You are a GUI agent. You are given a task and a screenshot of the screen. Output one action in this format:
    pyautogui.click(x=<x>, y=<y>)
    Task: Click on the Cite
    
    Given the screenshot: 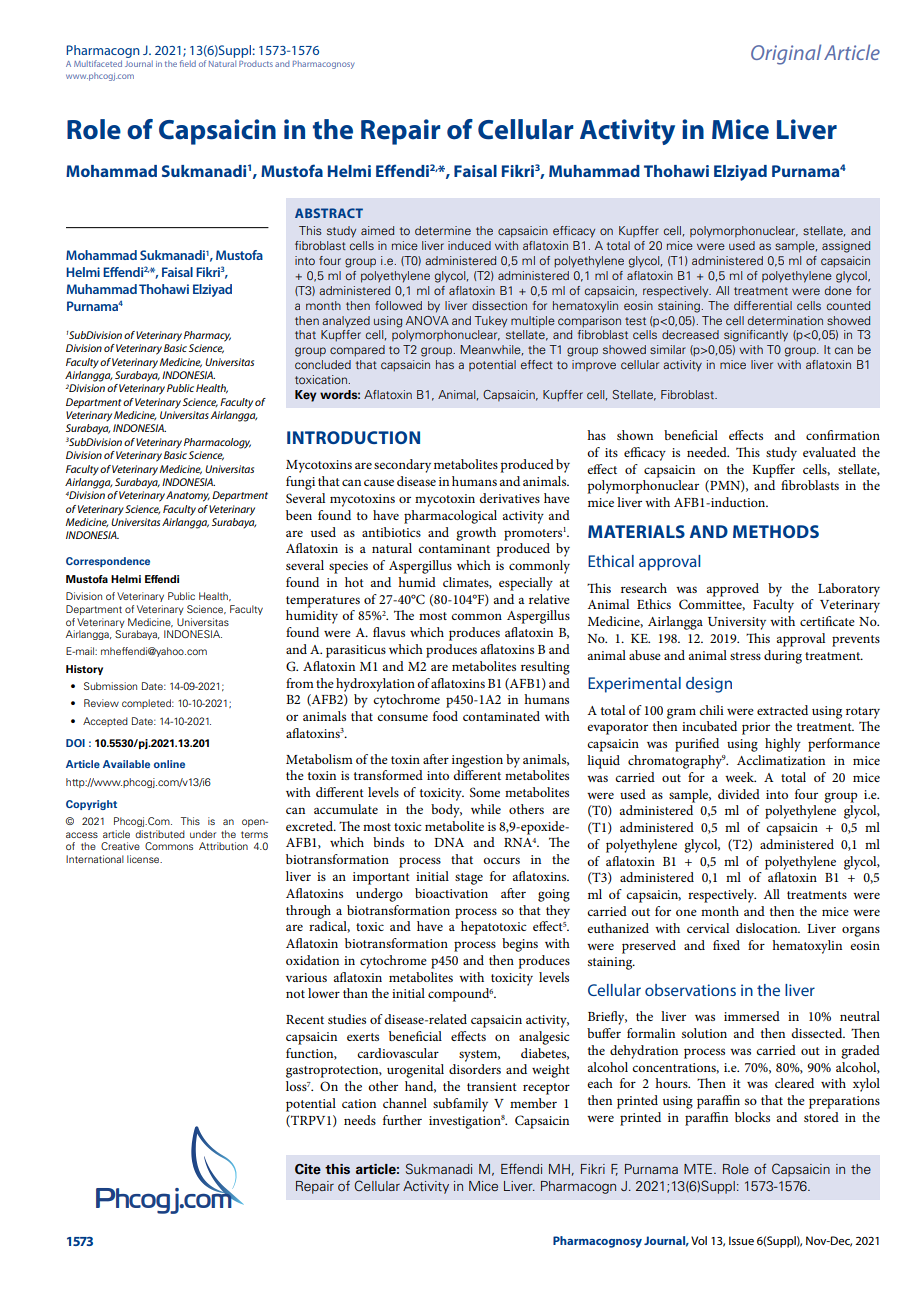 What is the action you would take?
    pyautogui.click(x=308, y=1169)
